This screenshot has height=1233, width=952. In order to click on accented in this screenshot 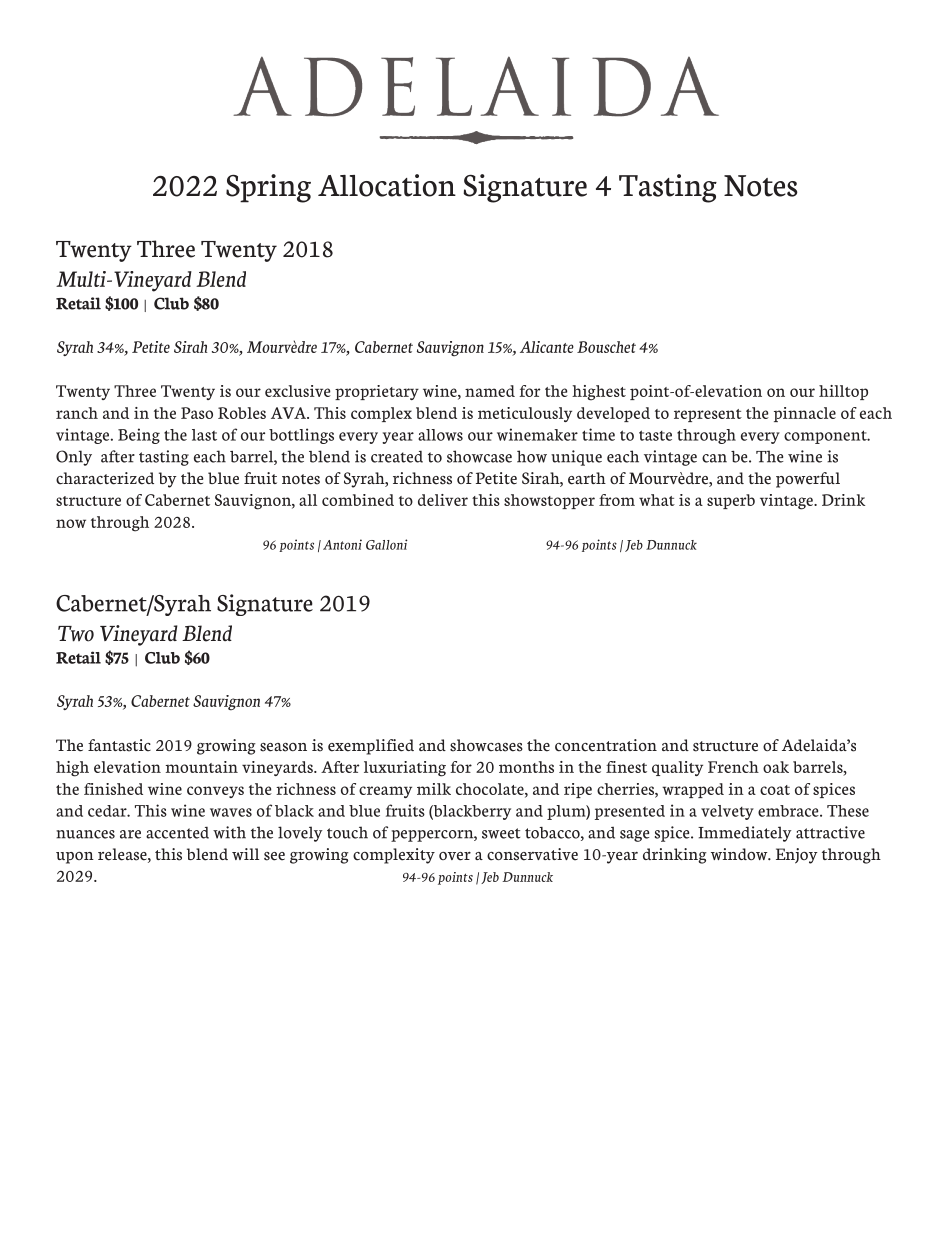, I will do `click(177, 833)`.
